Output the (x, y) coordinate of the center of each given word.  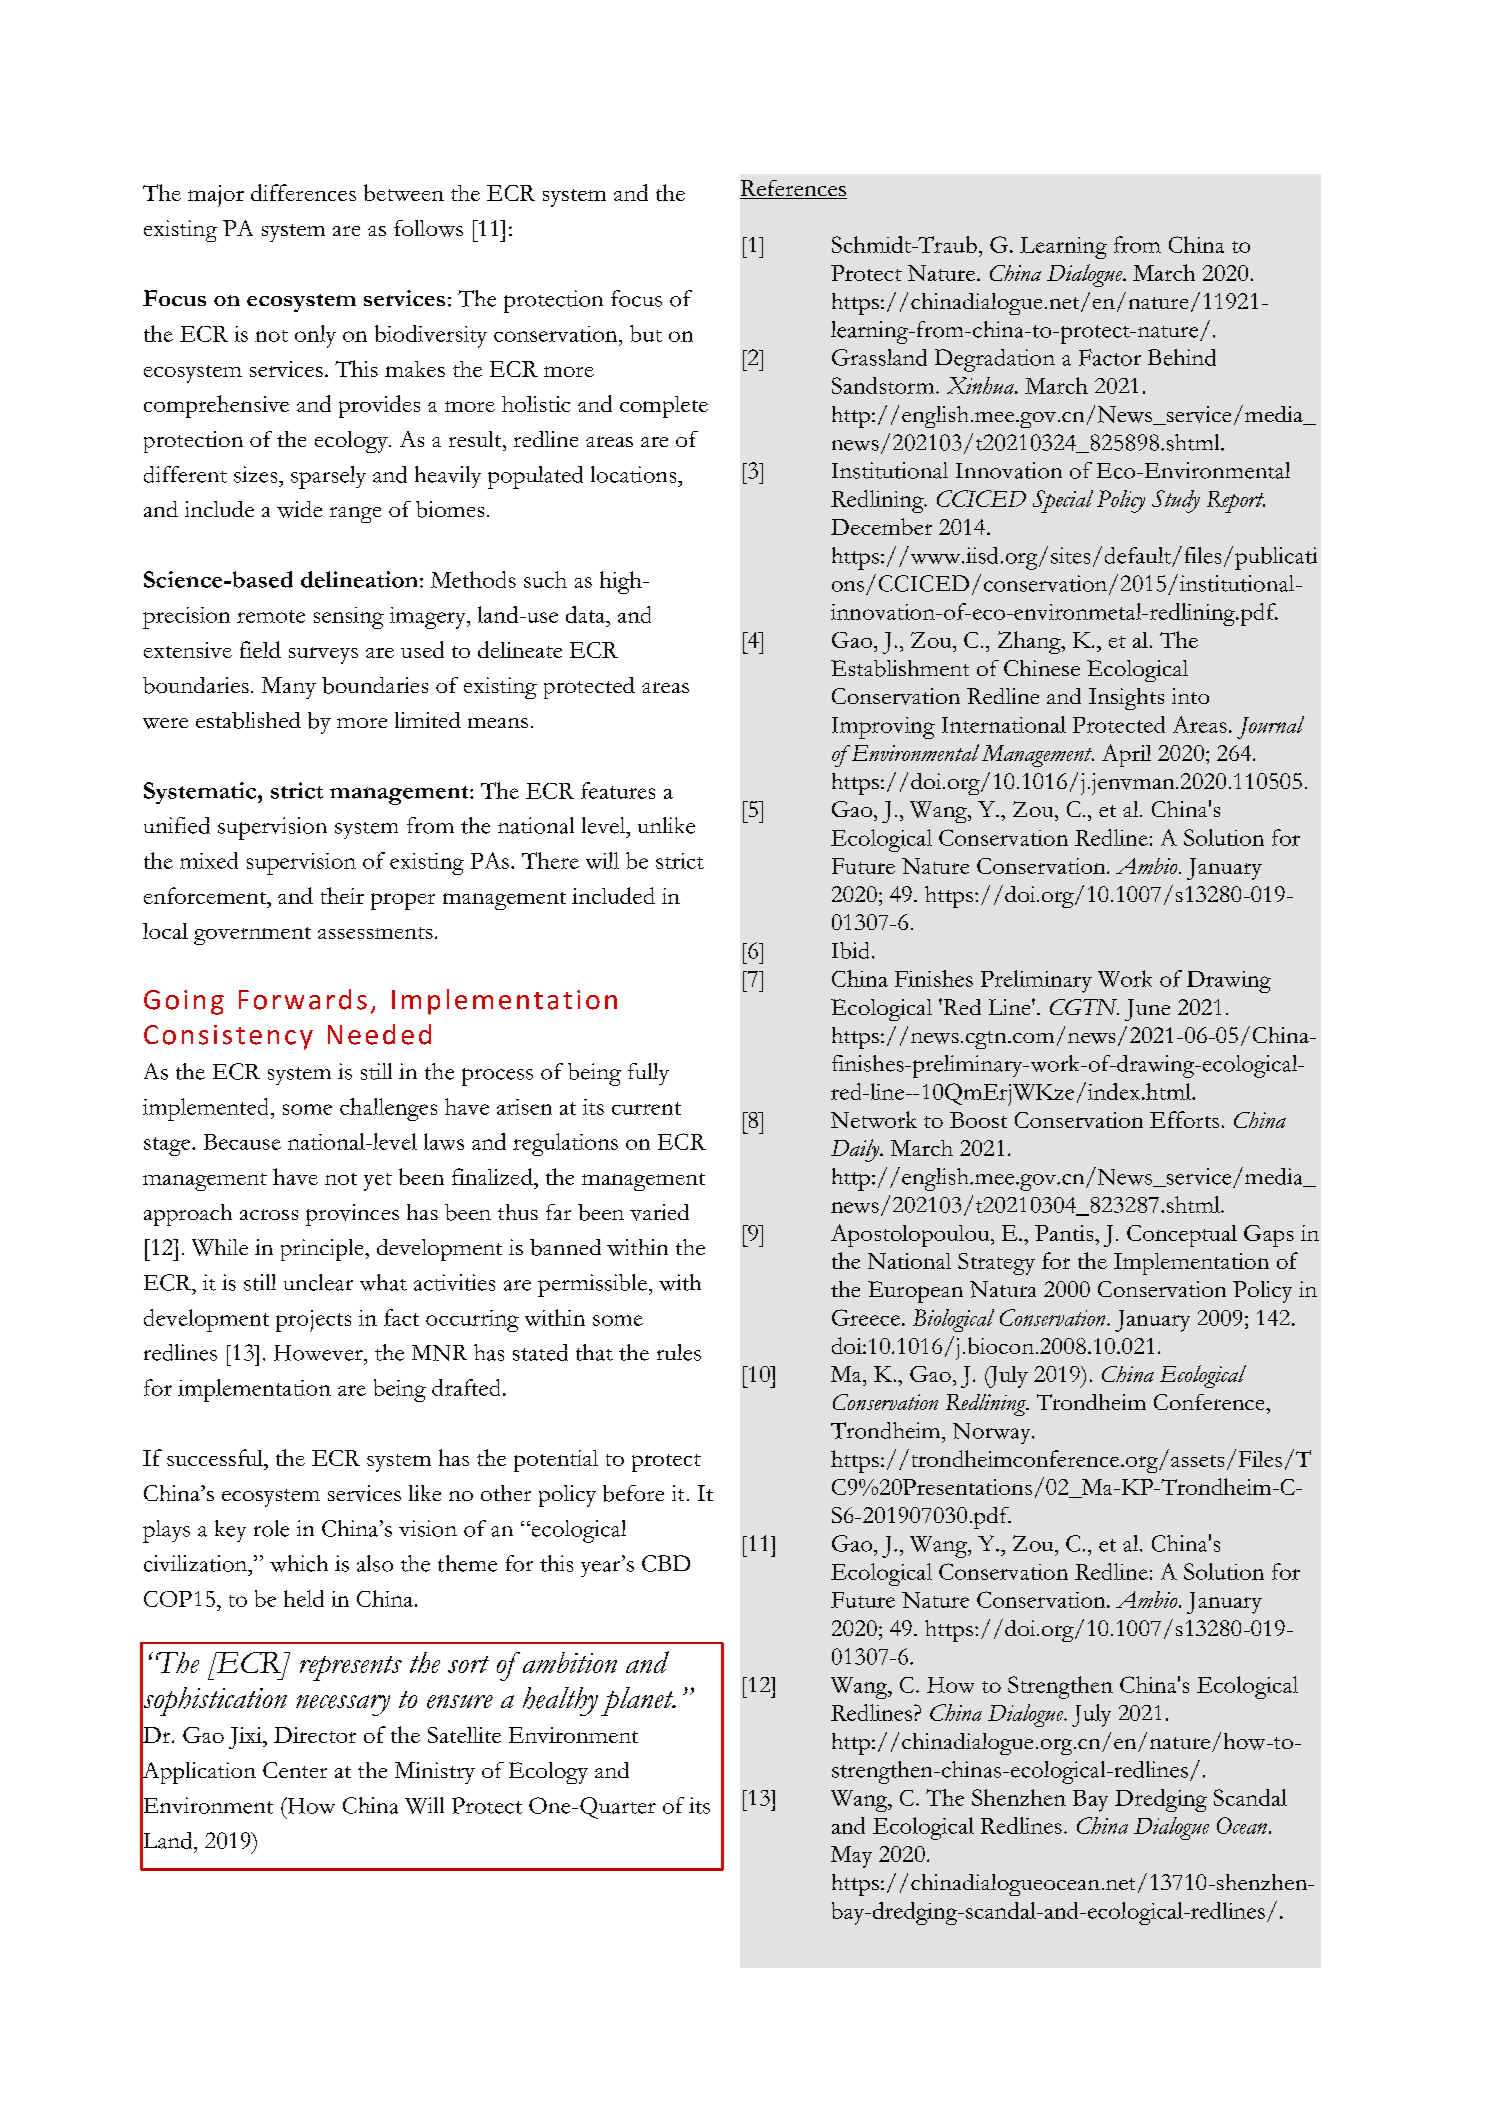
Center (295, 1770)
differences (303, 192)
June (1147, 1010)
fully (648, 1074)
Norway (993, 1433)
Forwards (303, 999)
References (793, 189)
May (851, 1857)
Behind (1182, 357)
